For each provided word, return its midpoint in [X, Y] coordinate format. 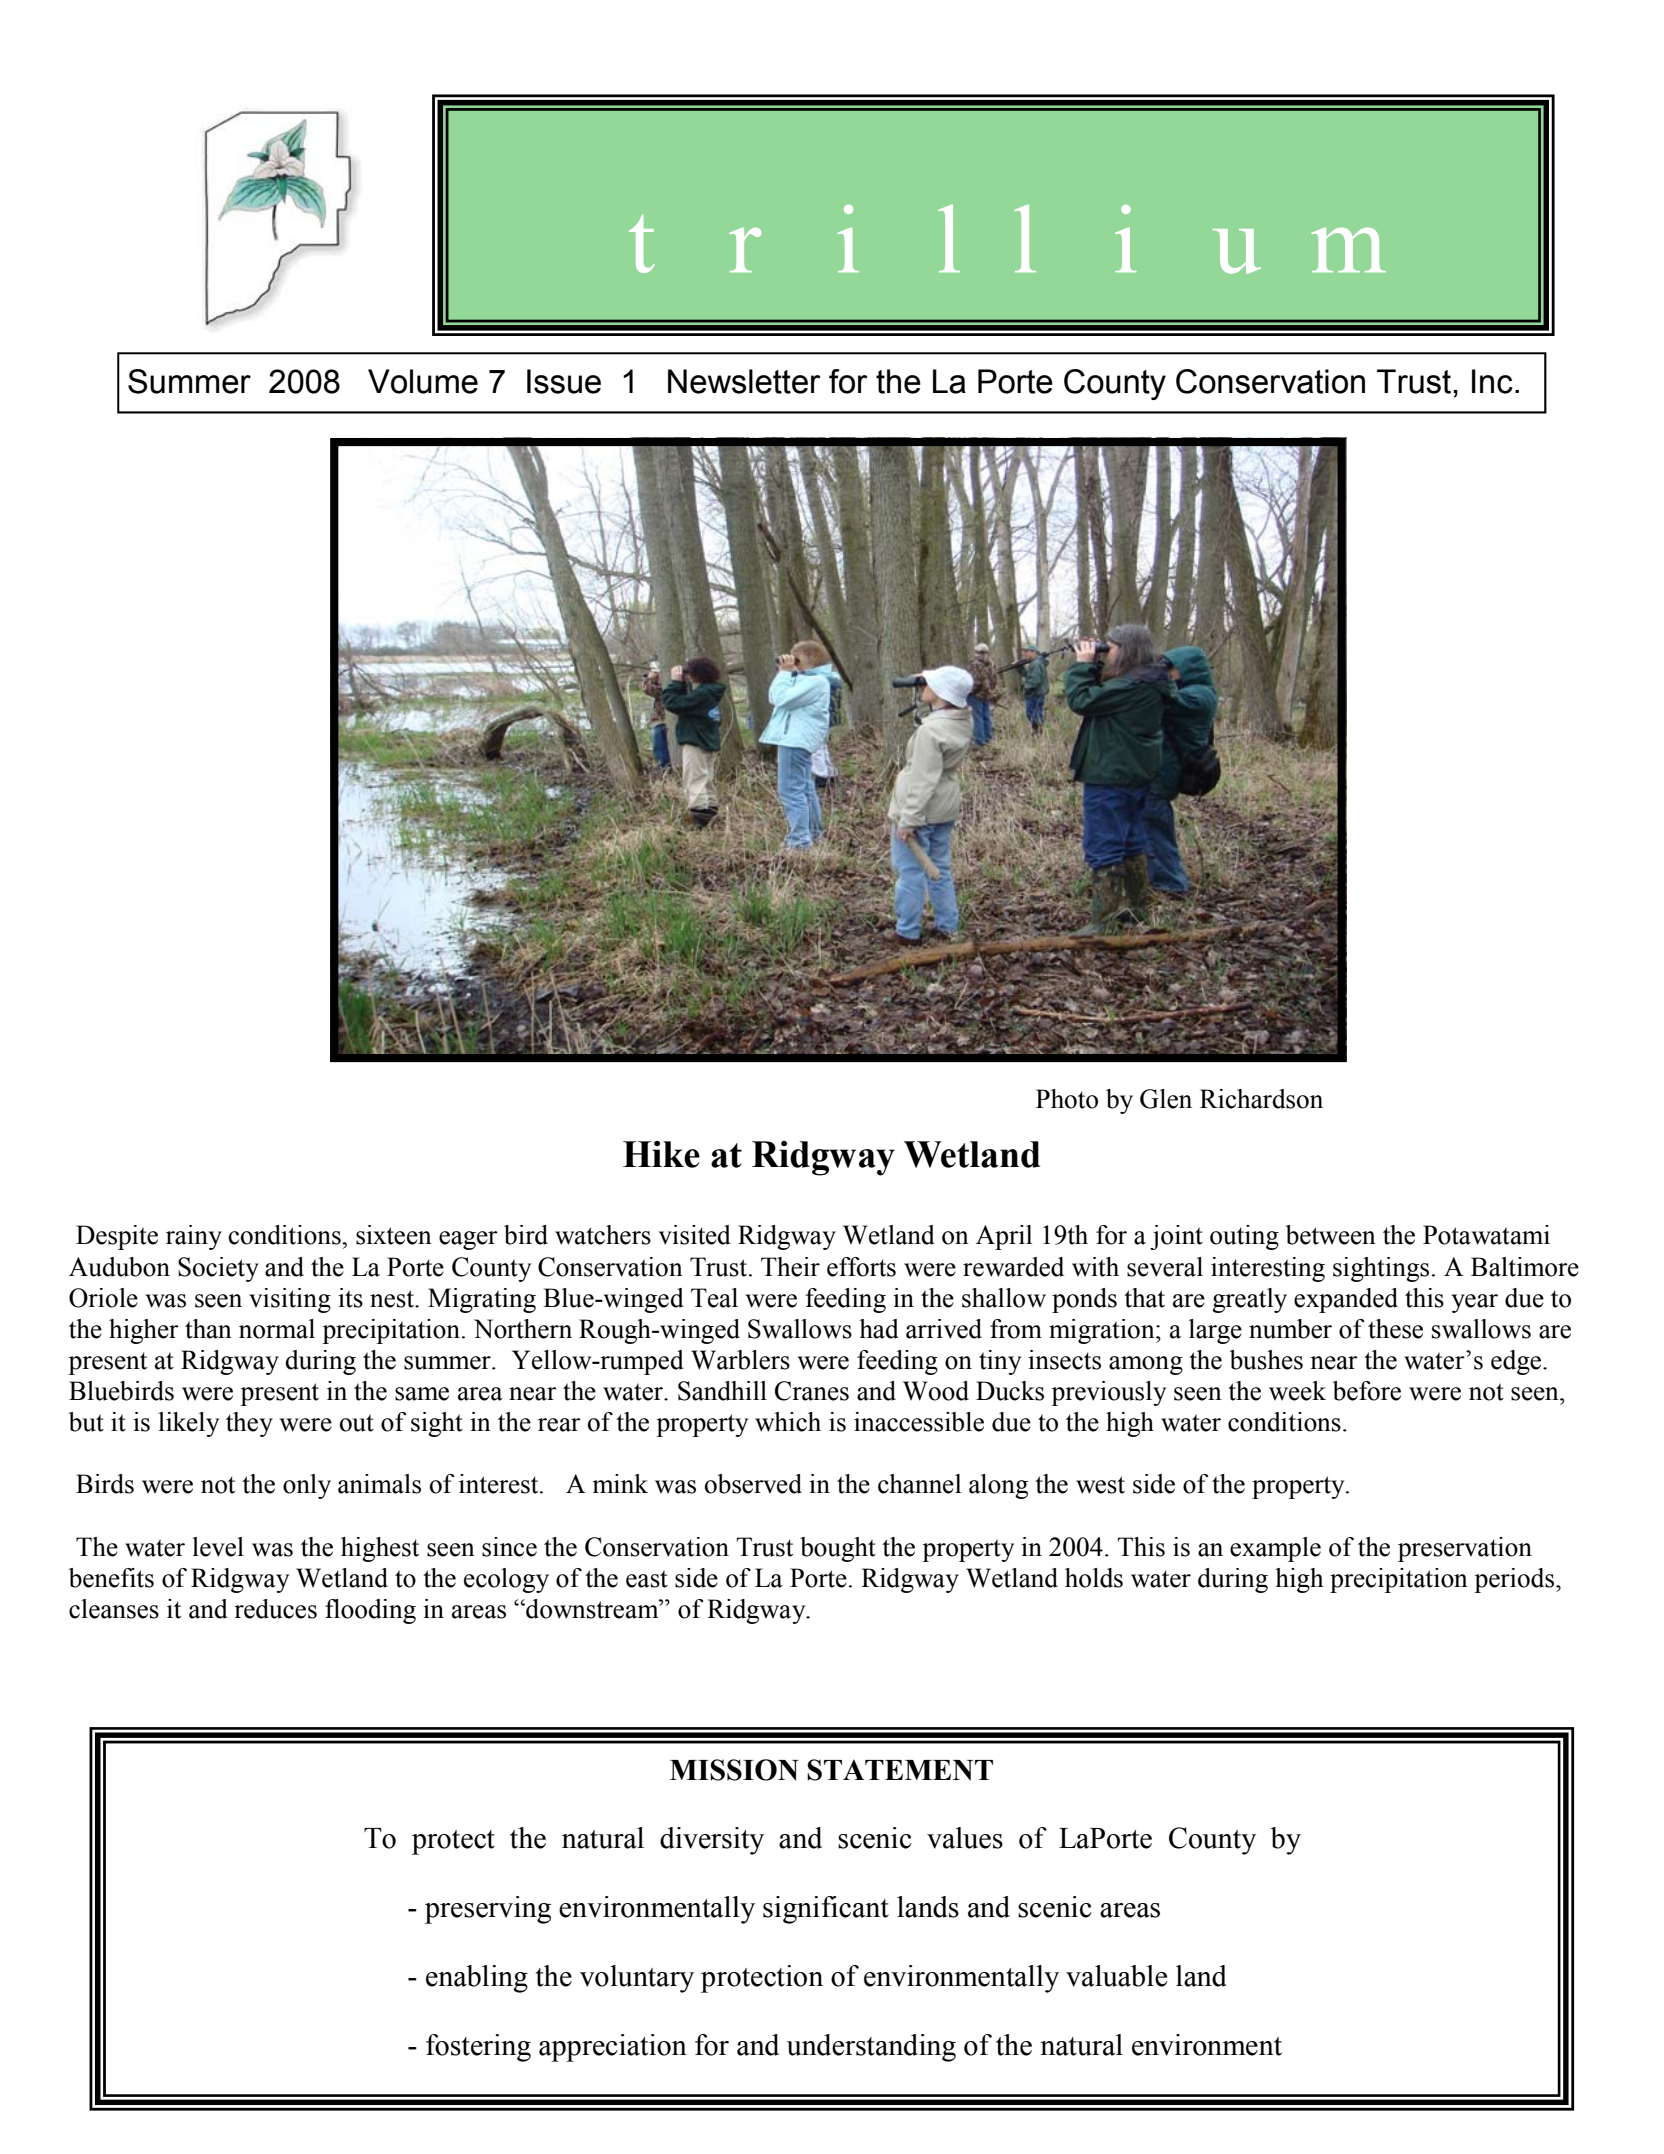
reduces [275, 1609]
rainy [194, 1237]
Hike [661, 1154]
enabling [477, 1979]
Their [790, 1267]
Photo [1067, 1099]
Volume [423, 381]
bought [838, 1549]
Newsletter [744, 381]
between [1331, 1235]
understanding [871, 2048]
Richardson [1261, 1099]
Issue [564, 381]
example [1275, 1549]
